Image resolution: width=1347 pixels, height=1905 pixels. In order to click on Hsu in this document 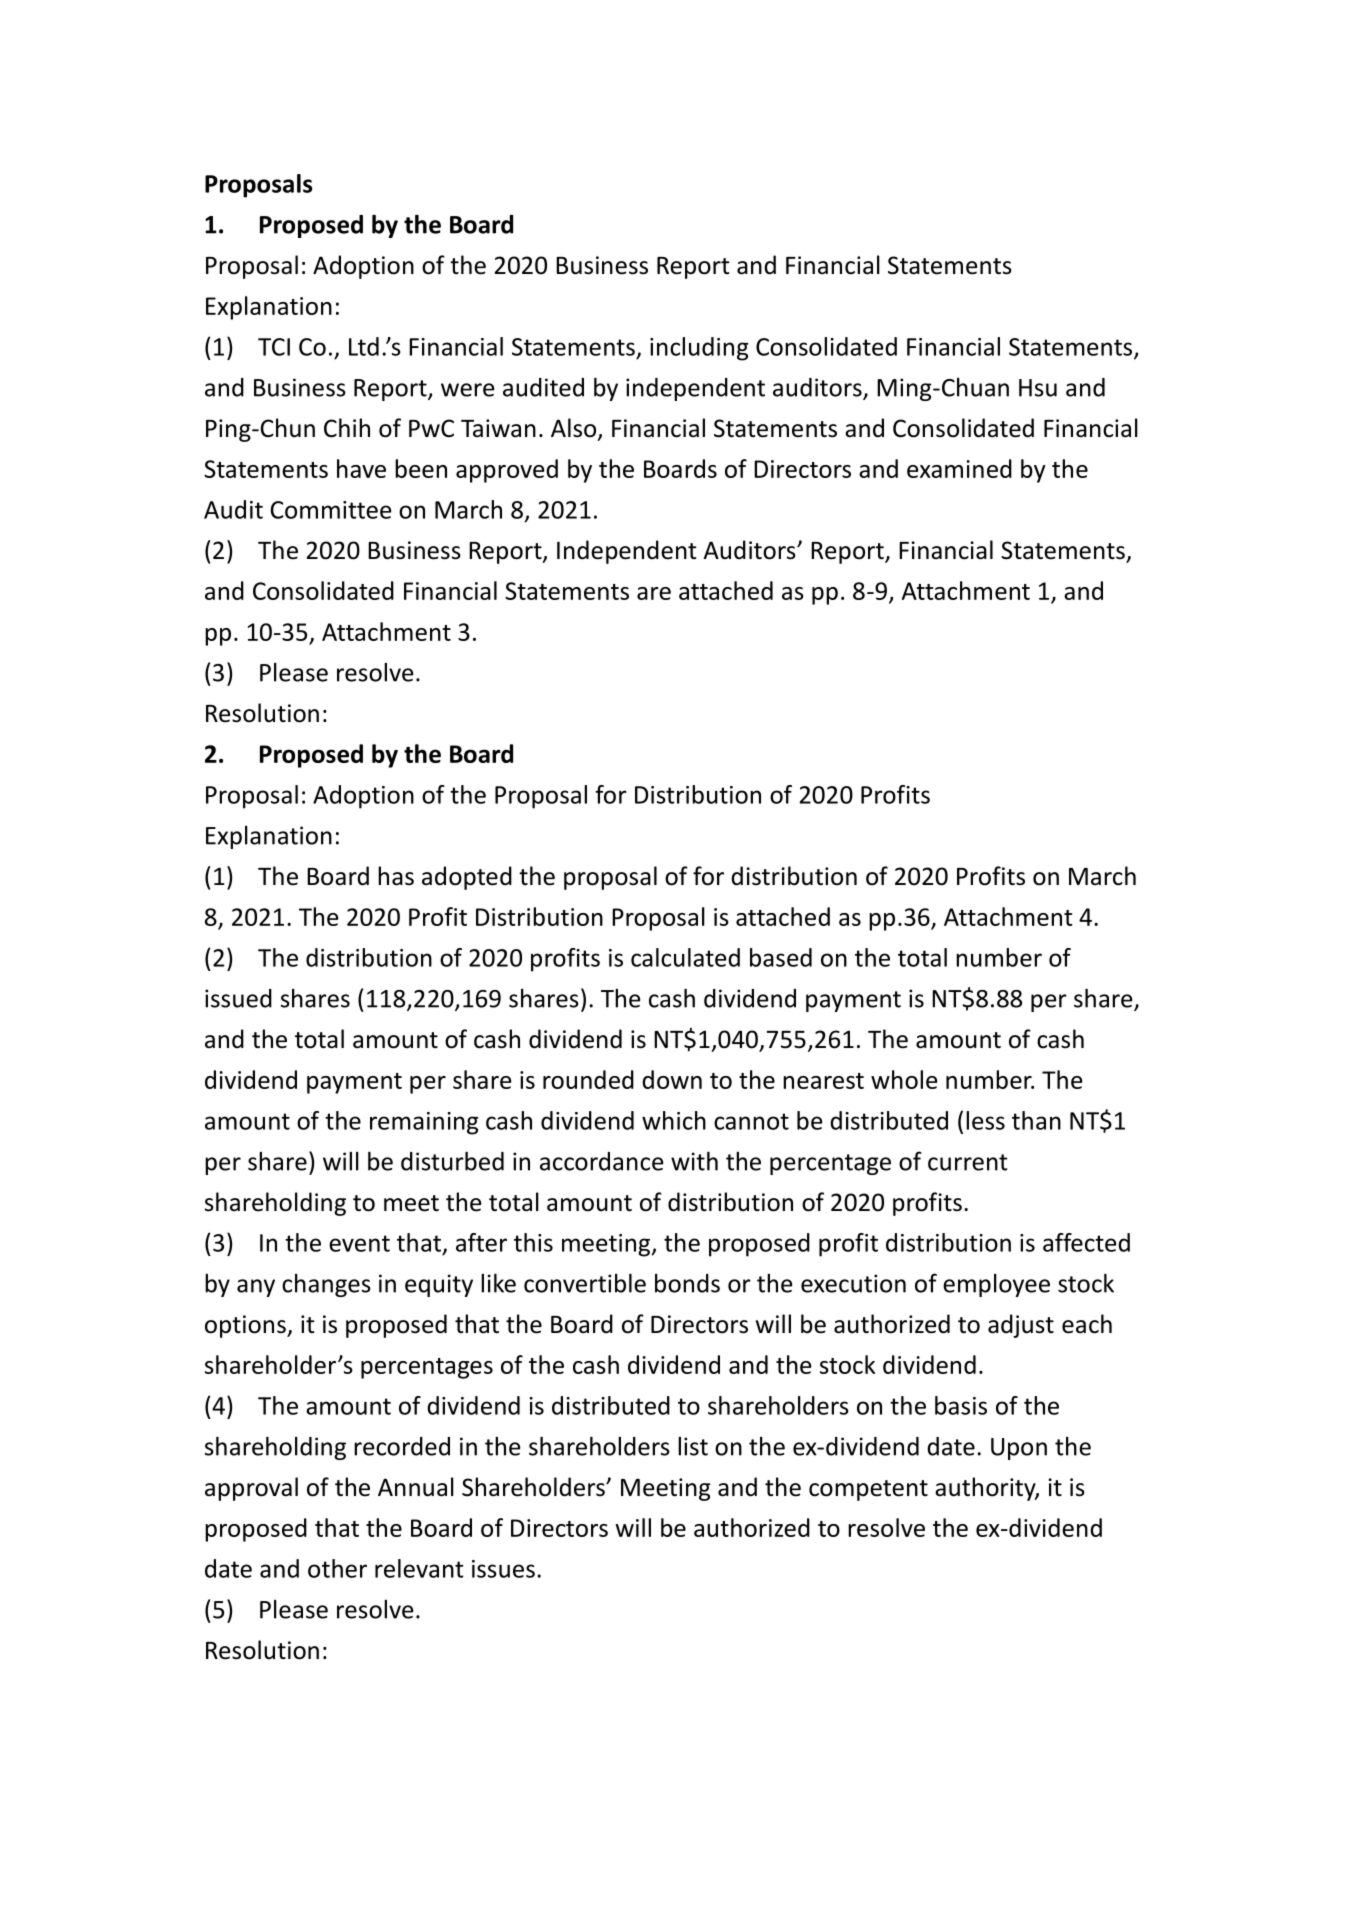, I will do `click(1038, 388)`.
